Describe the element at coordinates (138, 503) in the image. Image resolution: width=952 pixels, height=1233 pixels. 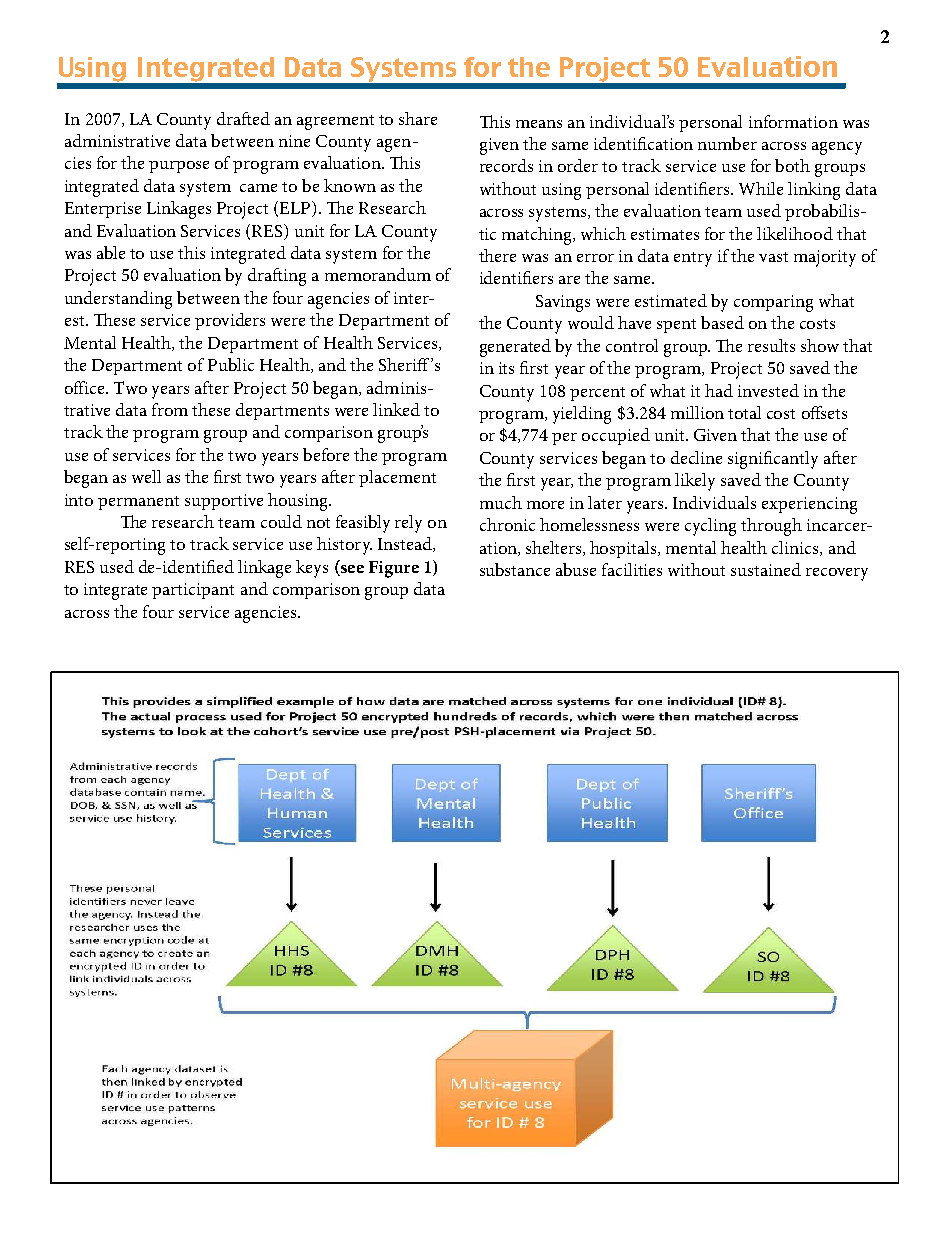
I see `permanent` at that location.
